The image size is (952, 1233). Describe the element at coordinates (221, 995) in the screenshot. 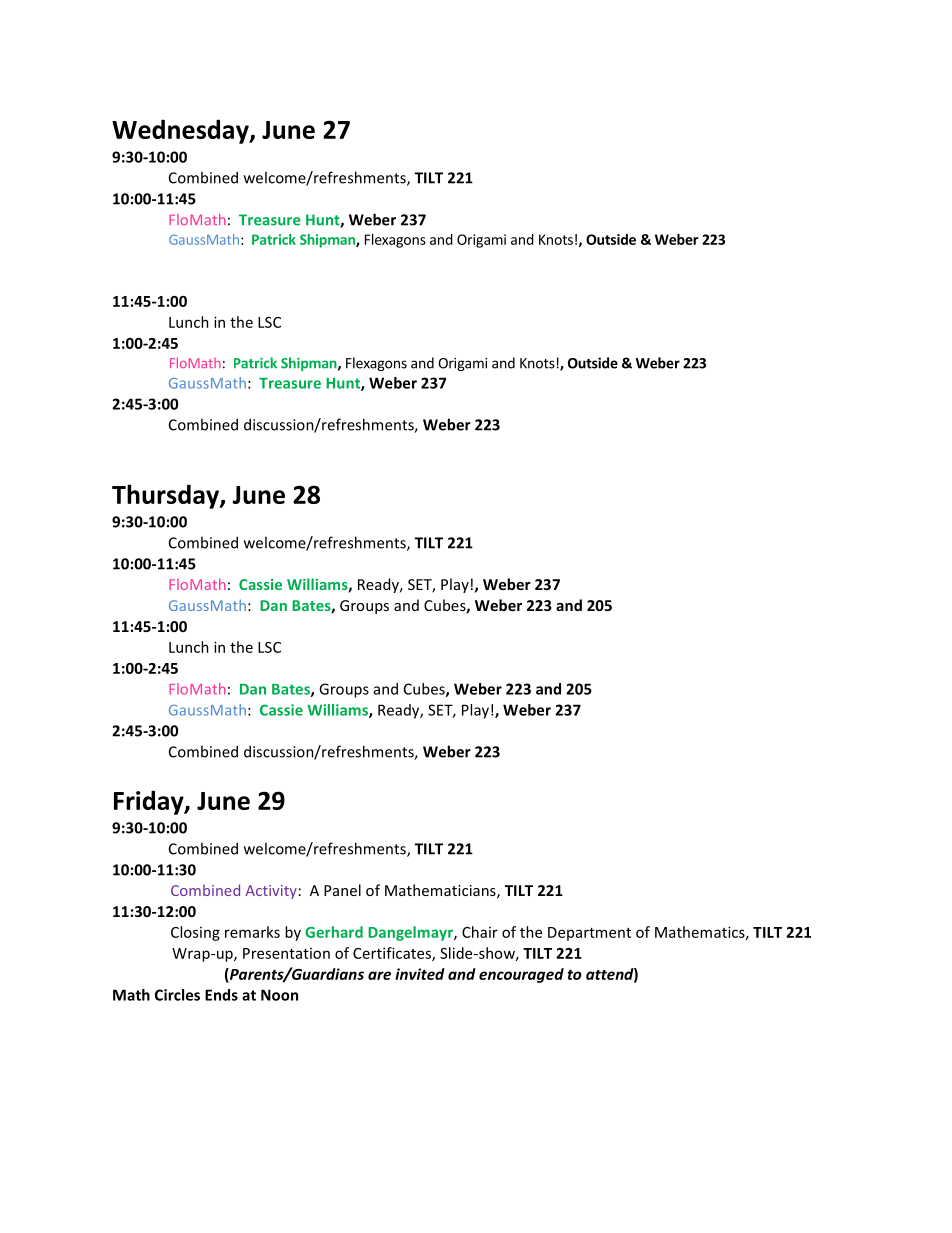

I see `Ends` at that location.
